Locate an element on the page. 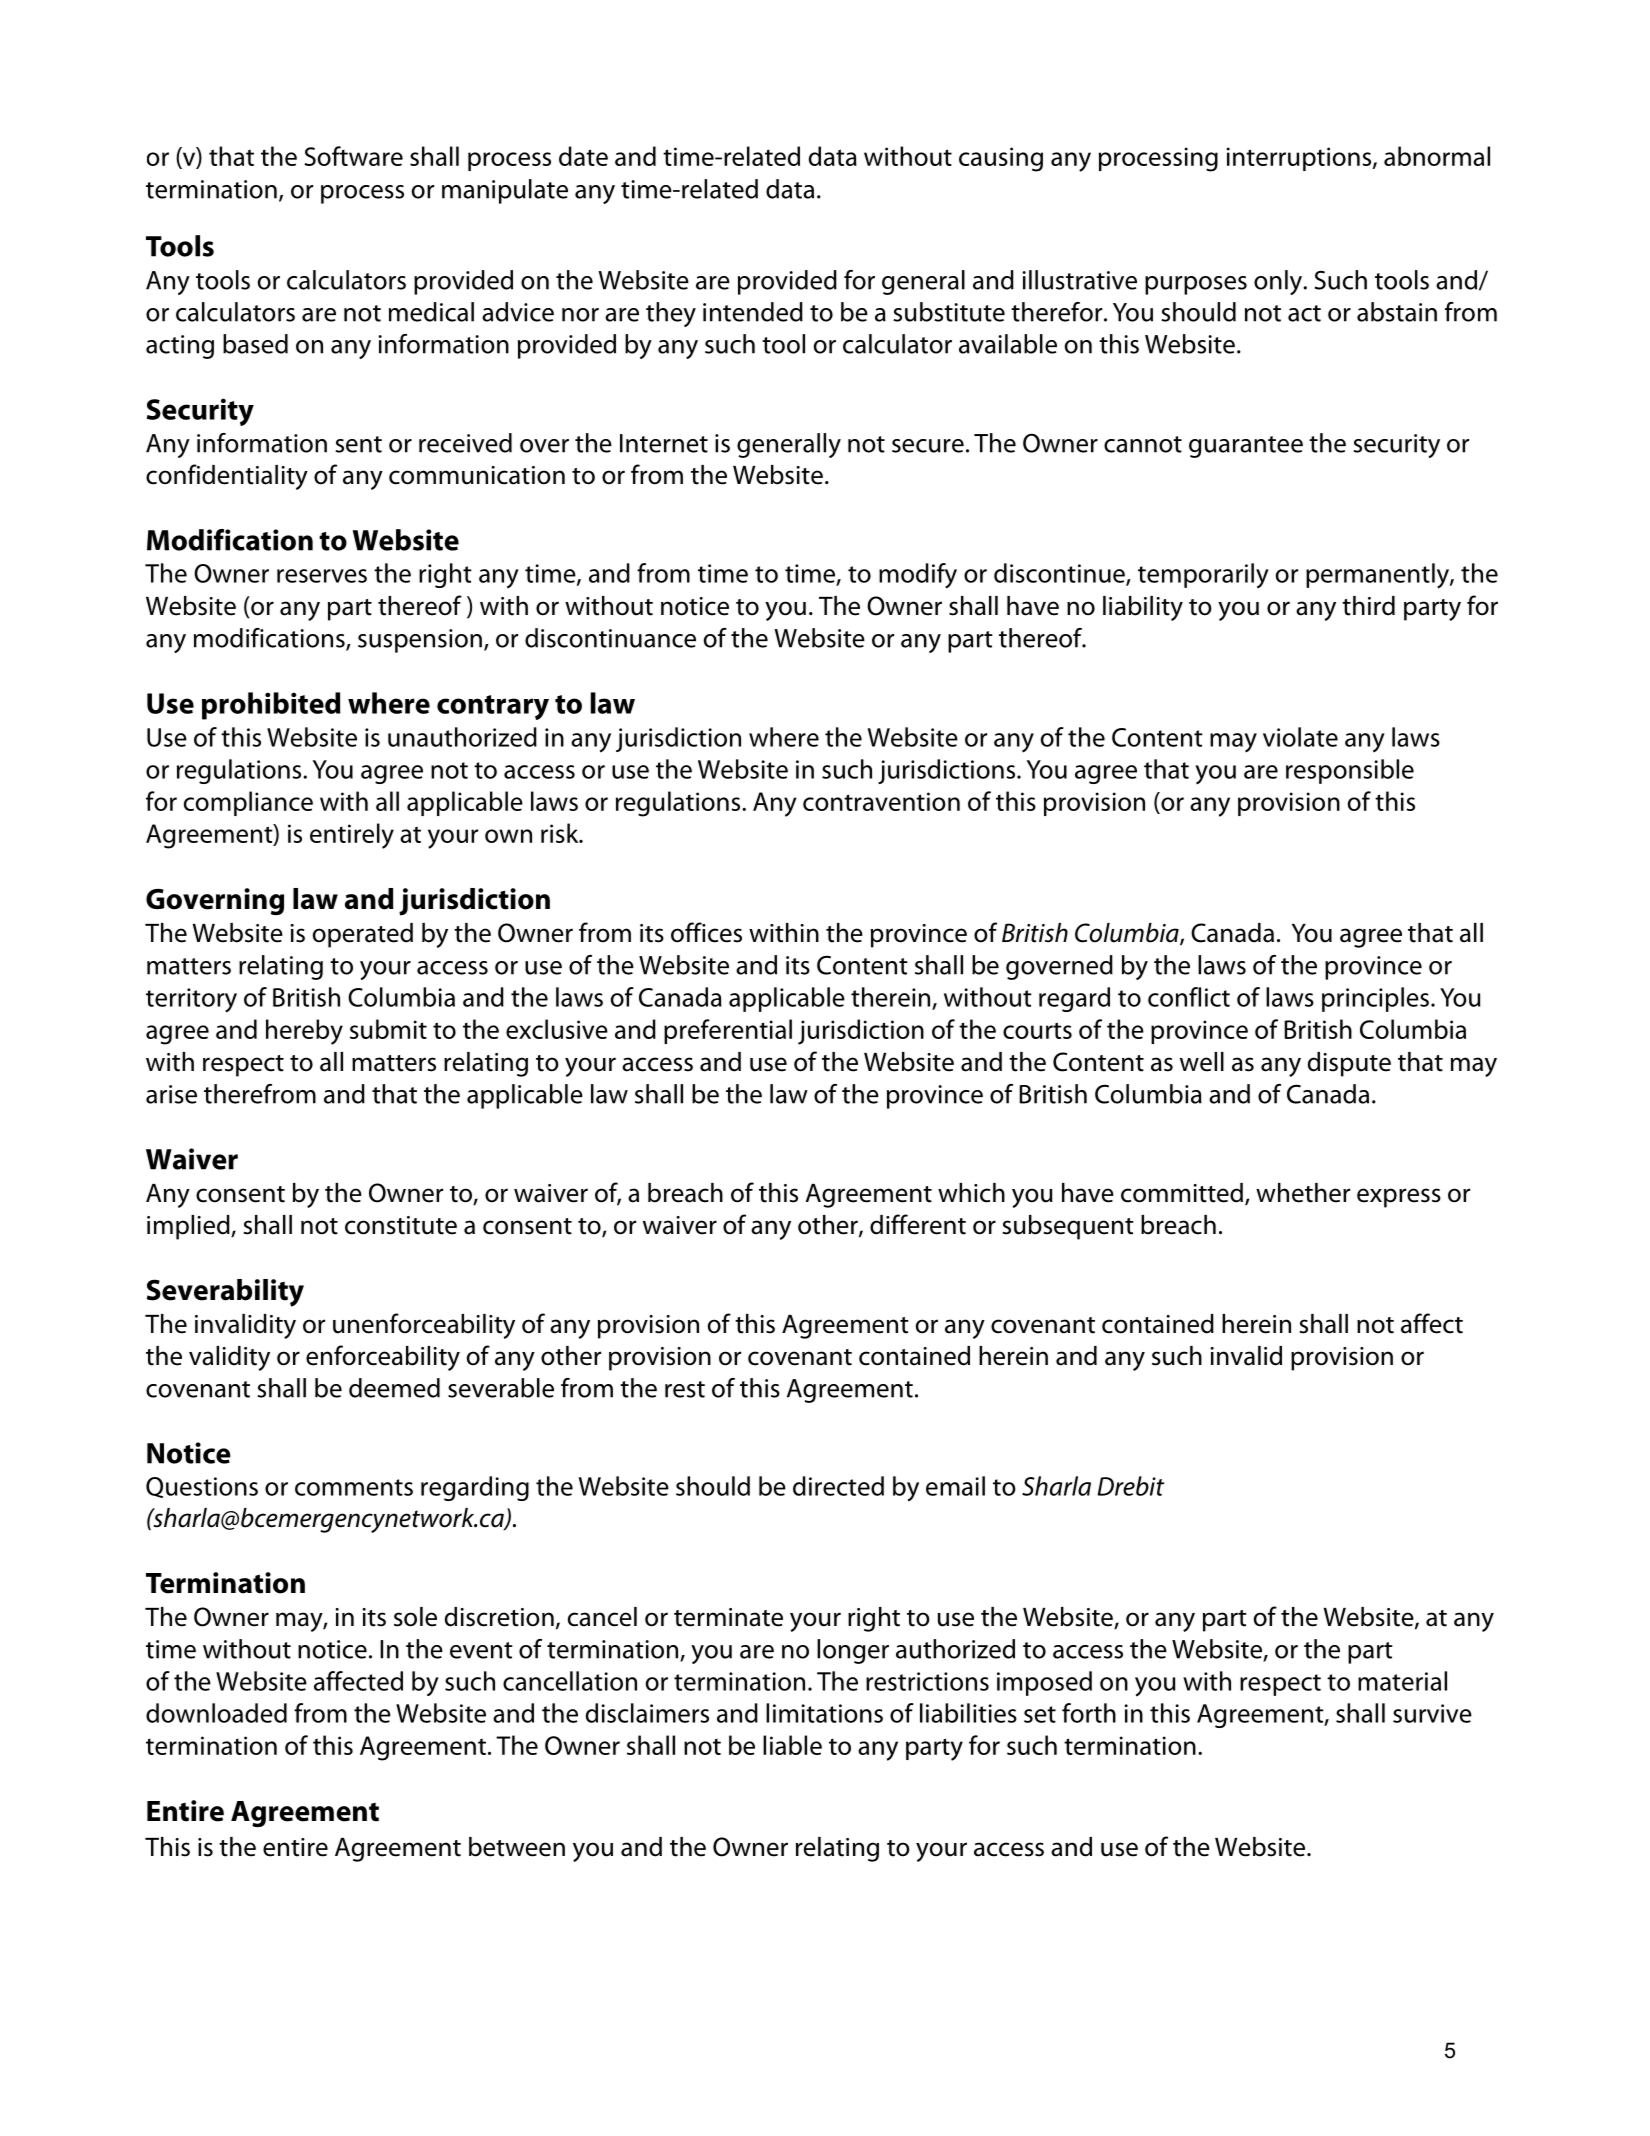  downloaded is located at coordinates (216, 1713).
